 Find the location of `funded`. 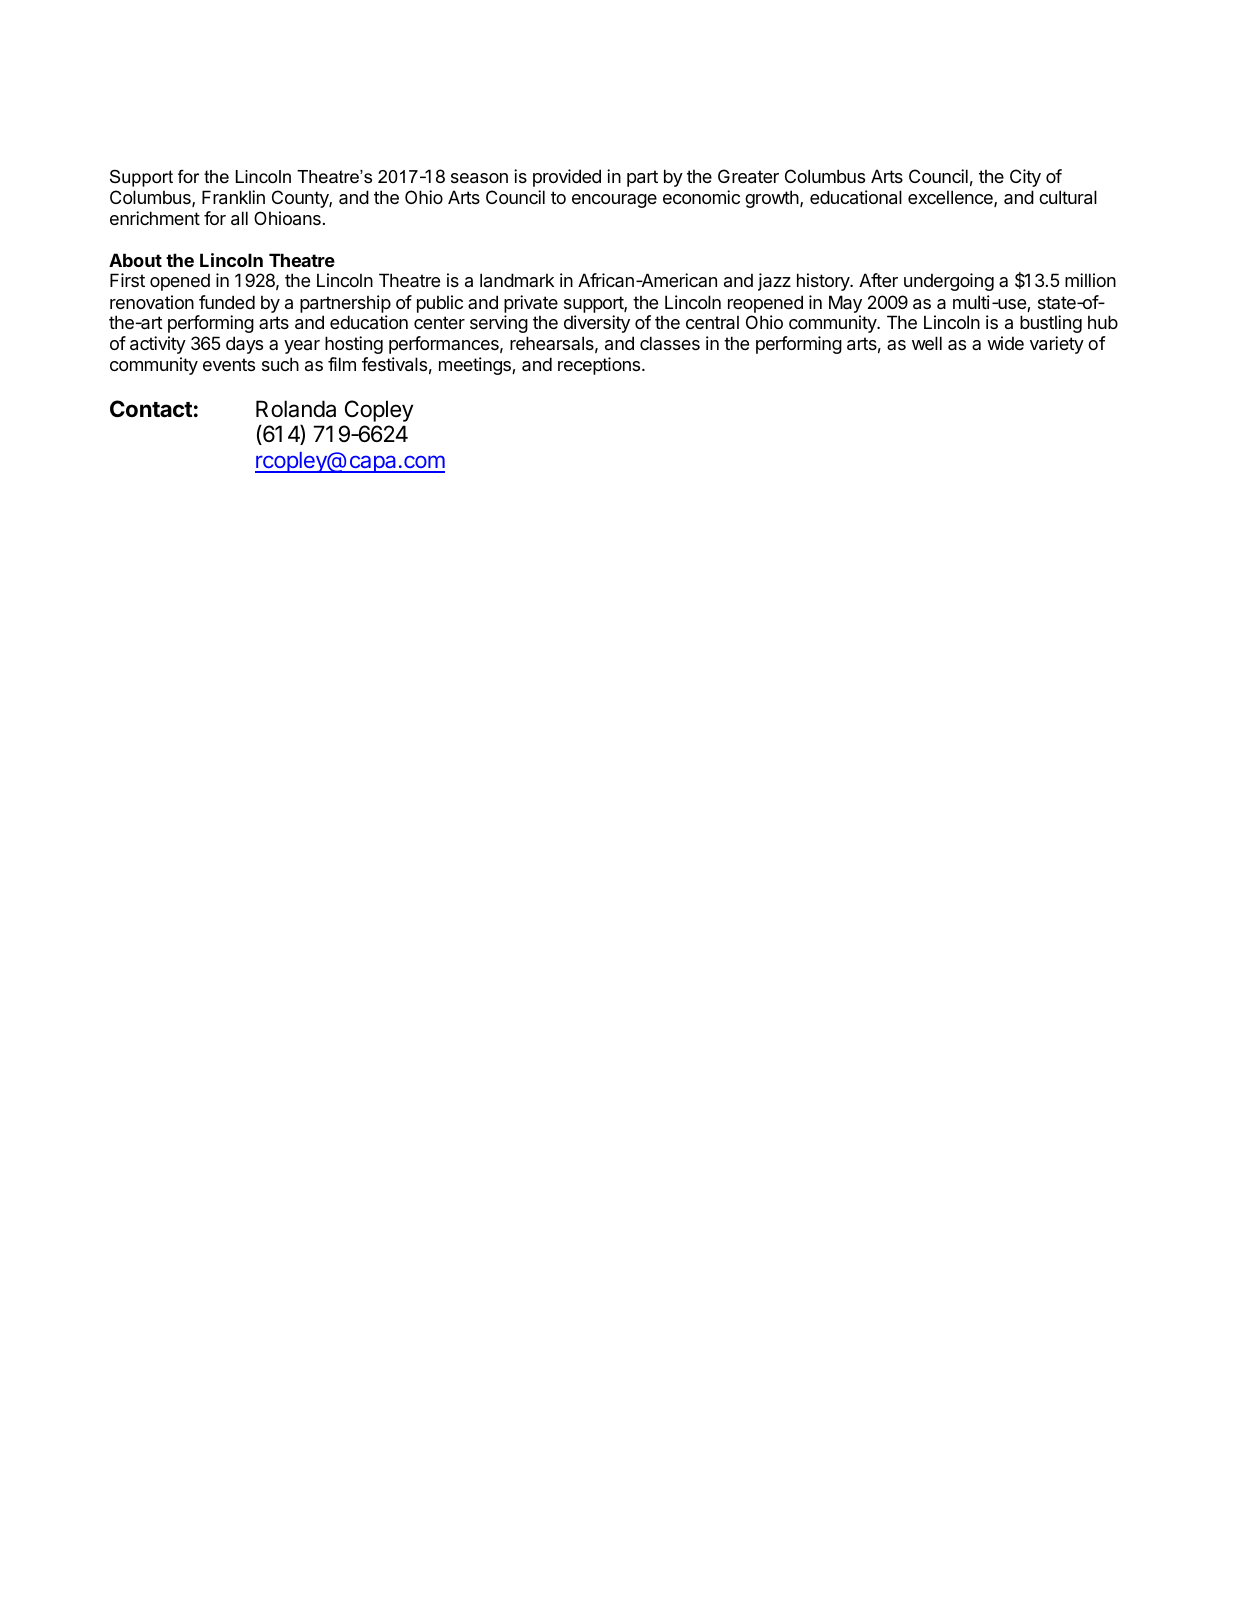

funded is located at coordinates (227, 302).
